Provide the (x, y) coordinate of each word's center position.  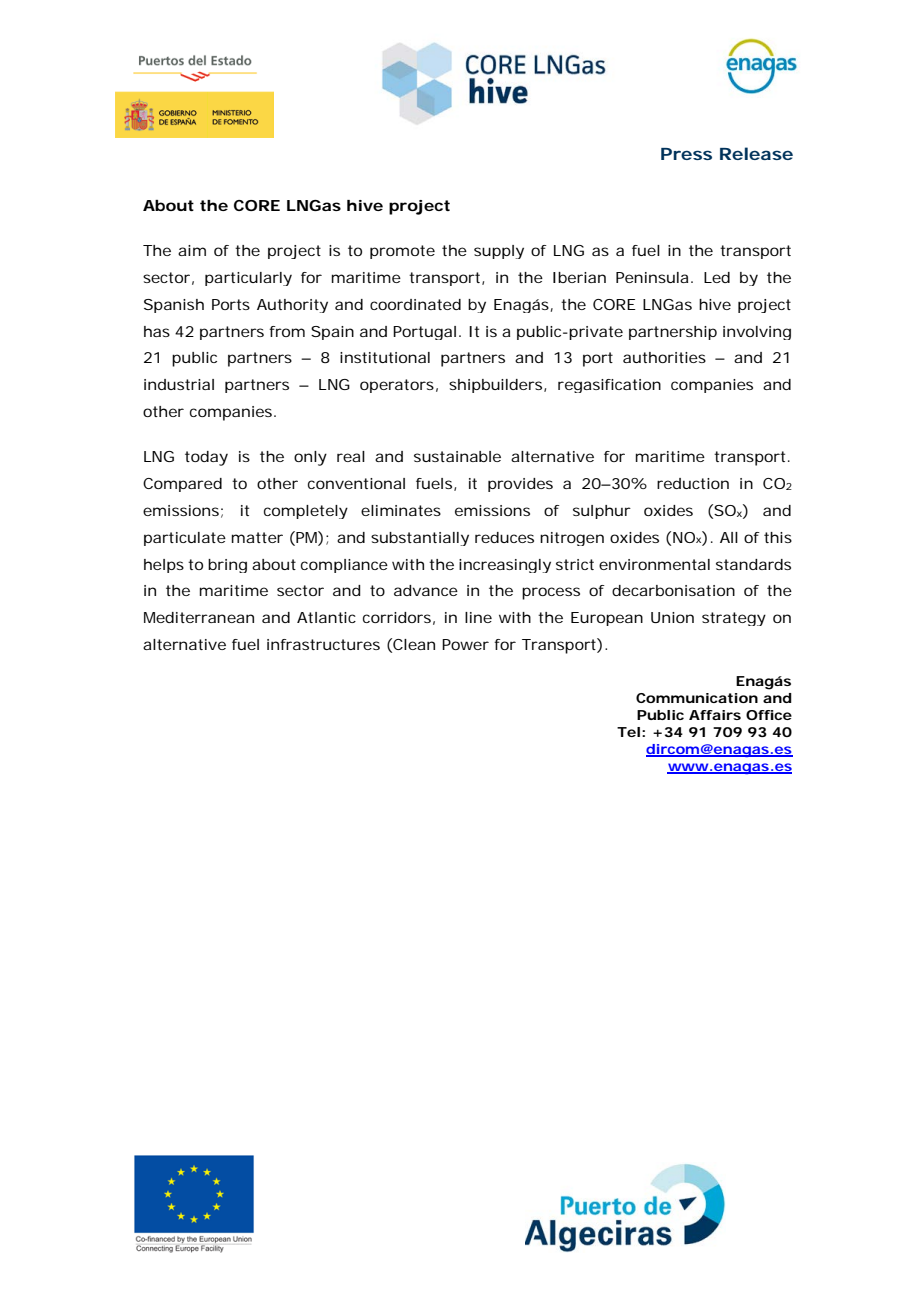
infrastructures (323, 644)
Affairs (715, 715)
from (287, 331)
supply (499, 252)
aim (192, 250)
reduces (504, 537)
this (778, 537)
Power (465, 644)
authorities (664, 357)
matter (257, 537)
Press (686, 154)
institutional (385, 357)
